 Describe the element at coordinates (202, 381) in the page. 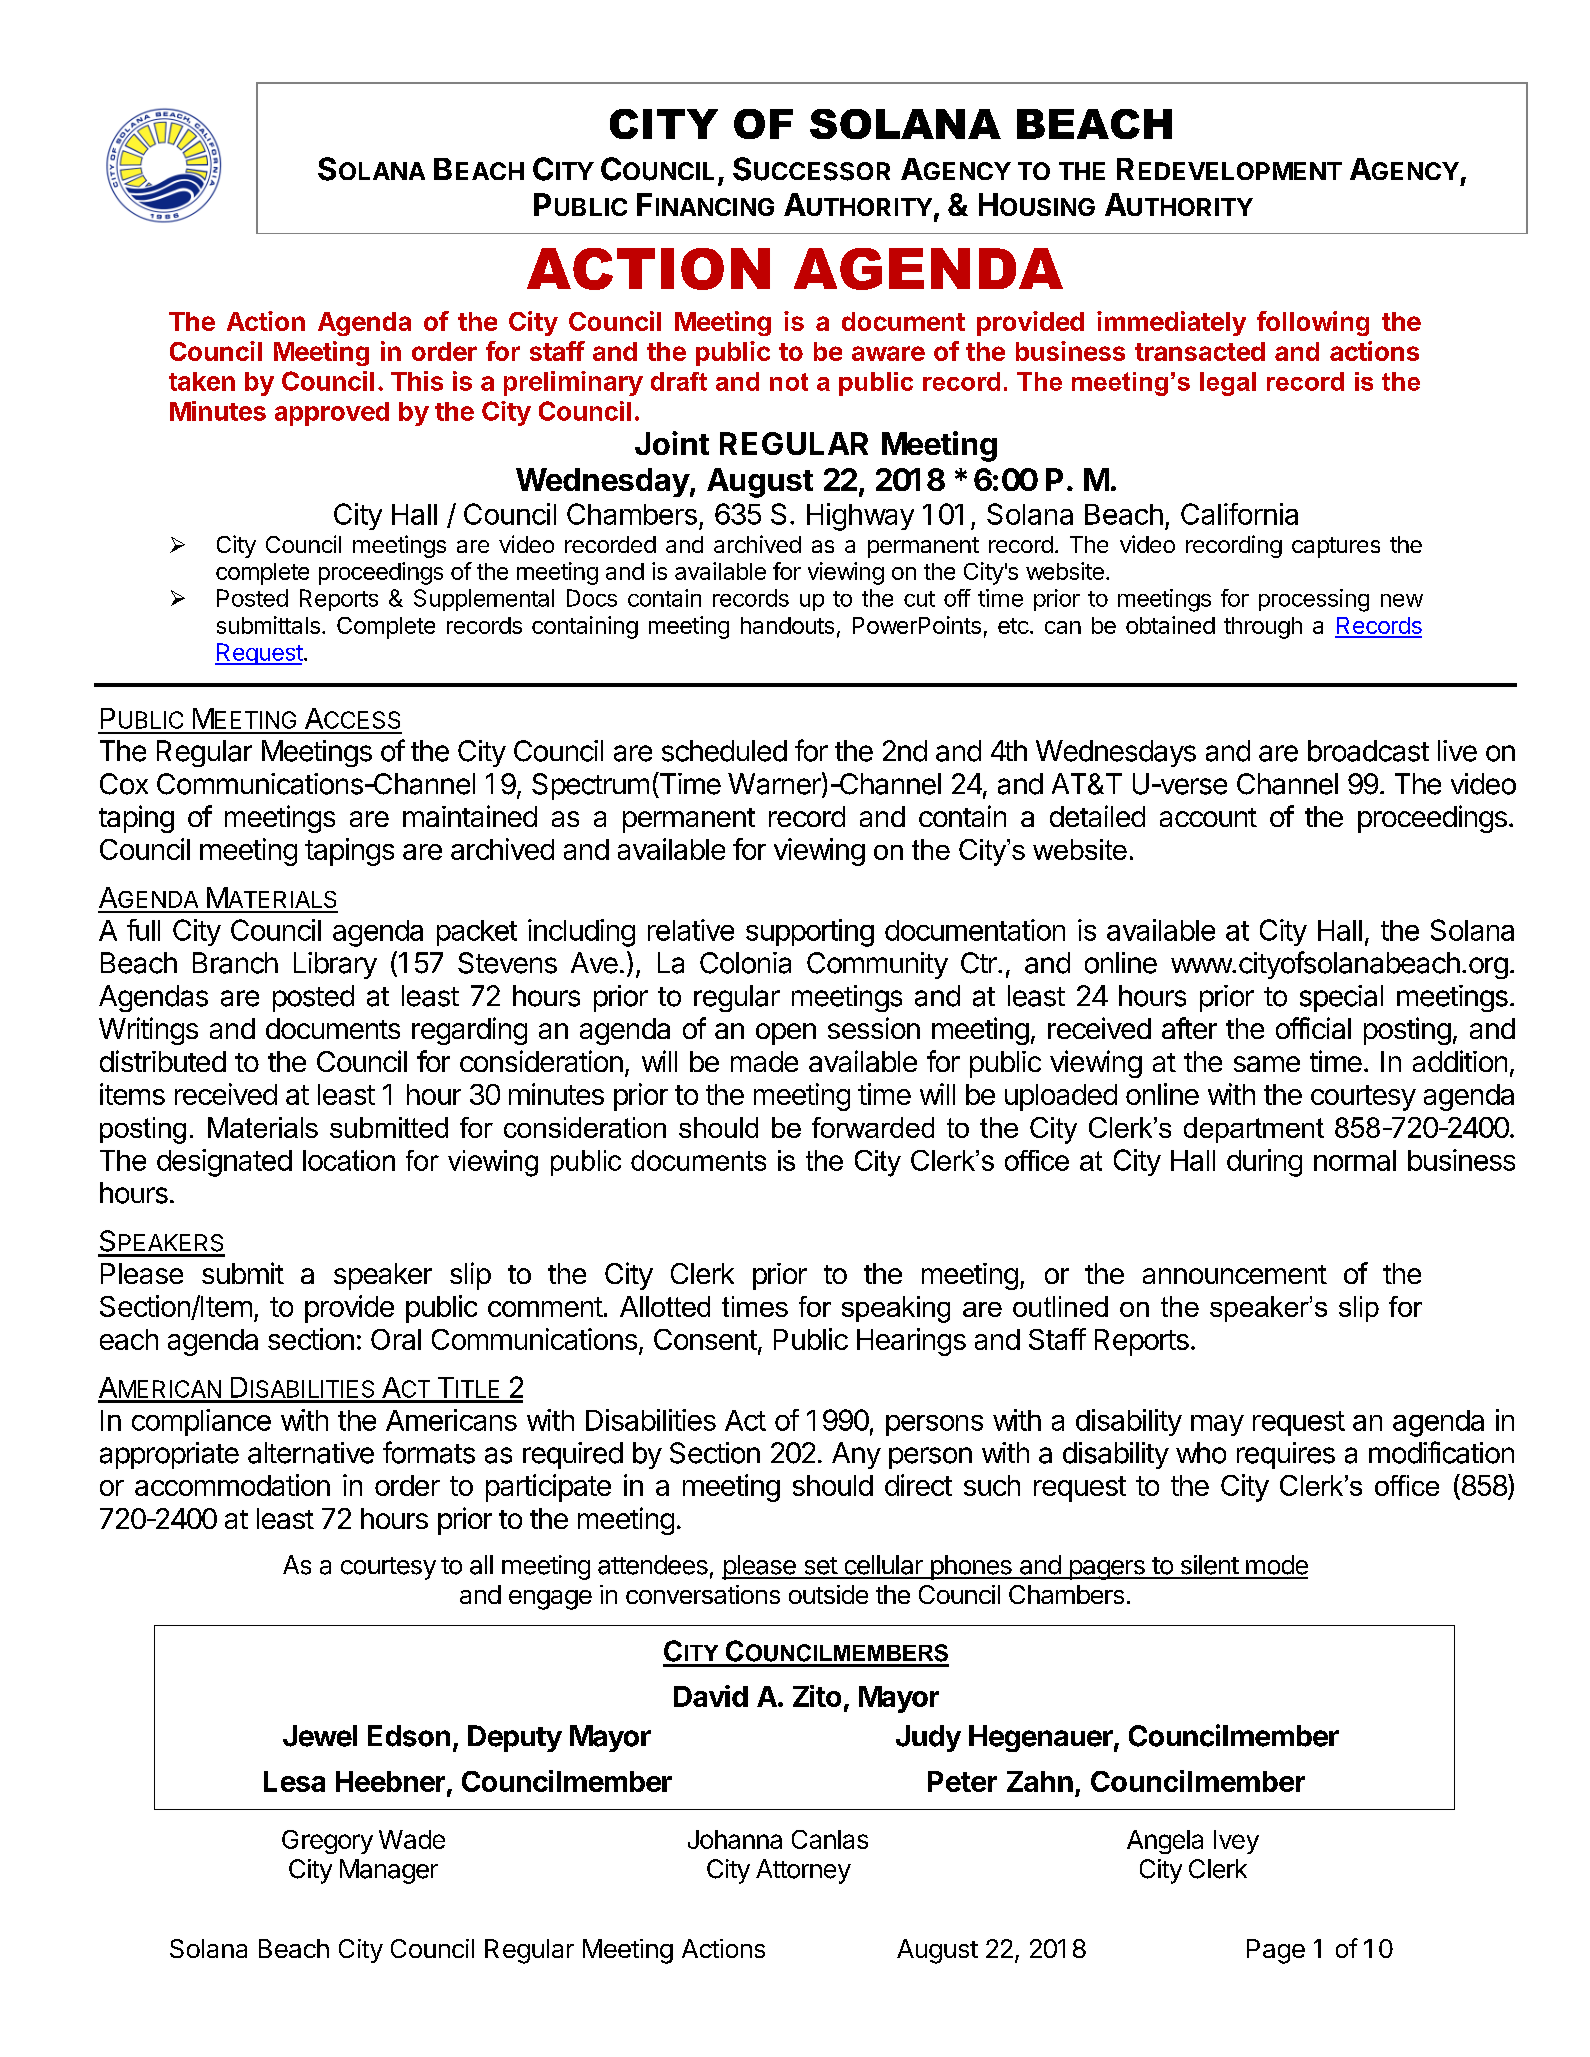

I see `taken` at that location.
